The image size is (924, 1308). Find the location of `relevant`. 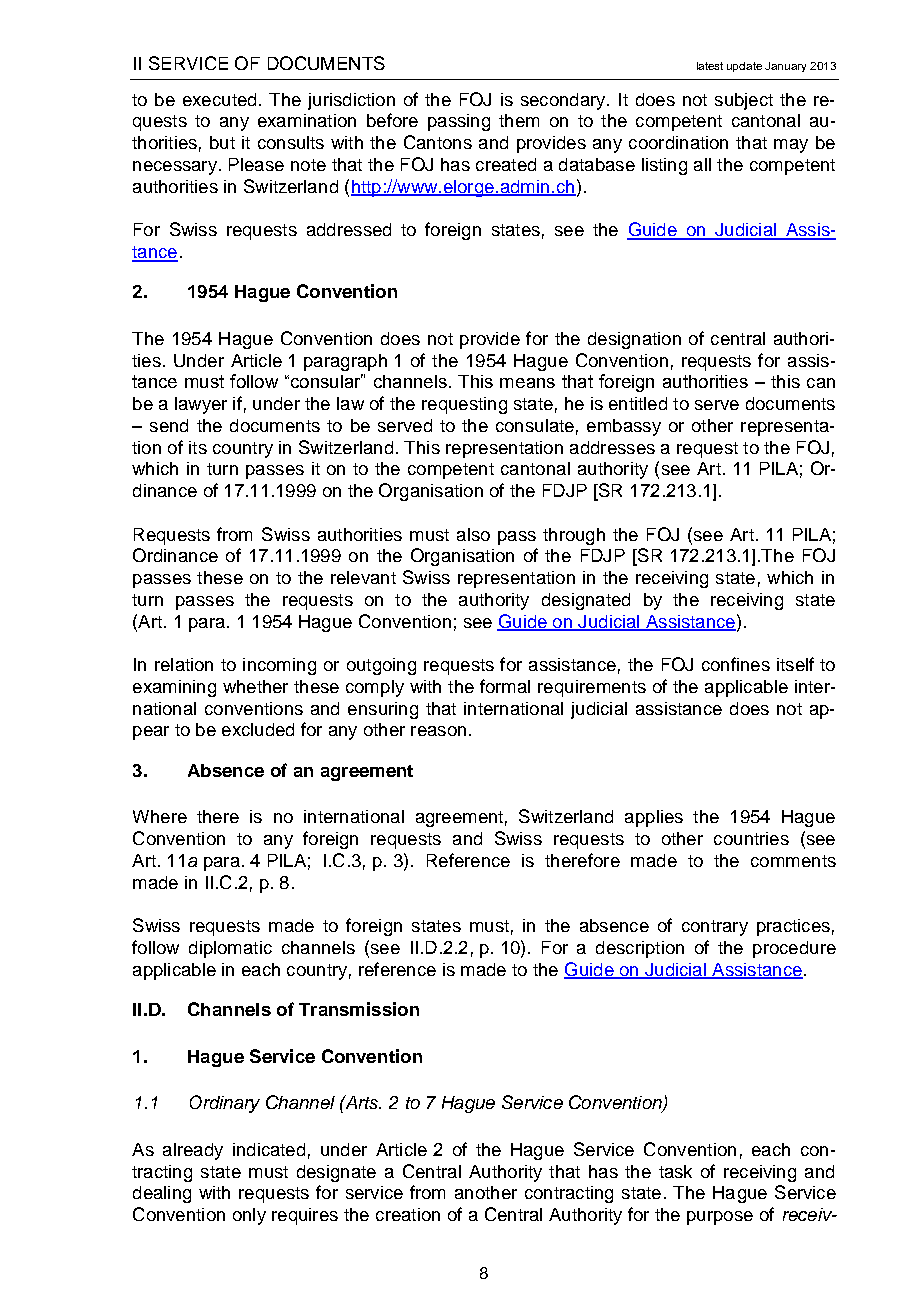

relevant is located at coordinates (363, 577).
